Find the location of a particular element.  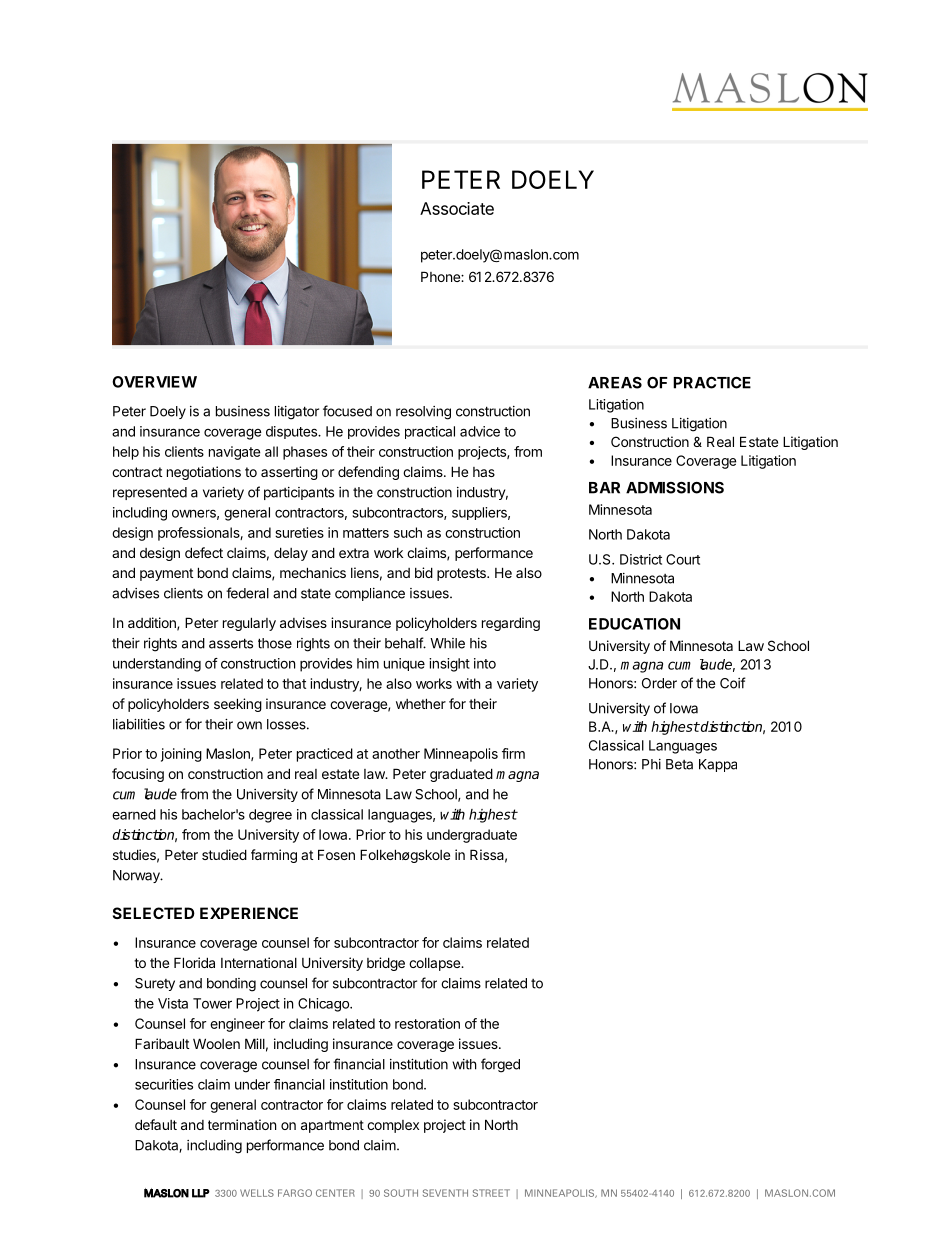

graduated is located at coordinates (461, 775).
